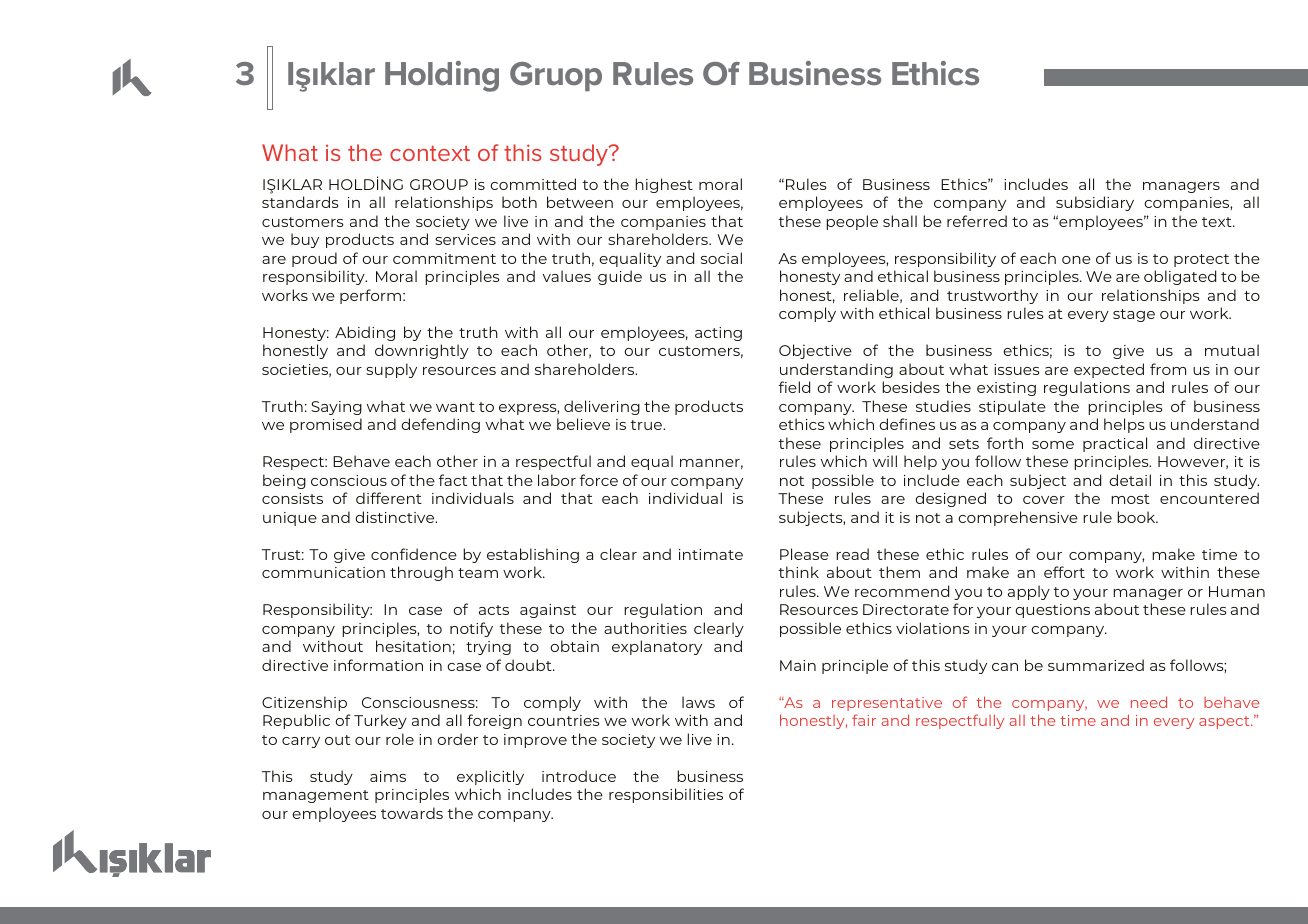 The height and width of the screenshot is (924, 1308). What do you see at coordinates (1052, 611) in the screenshot?
I see `questions` at bounding box center [1052, 611].
